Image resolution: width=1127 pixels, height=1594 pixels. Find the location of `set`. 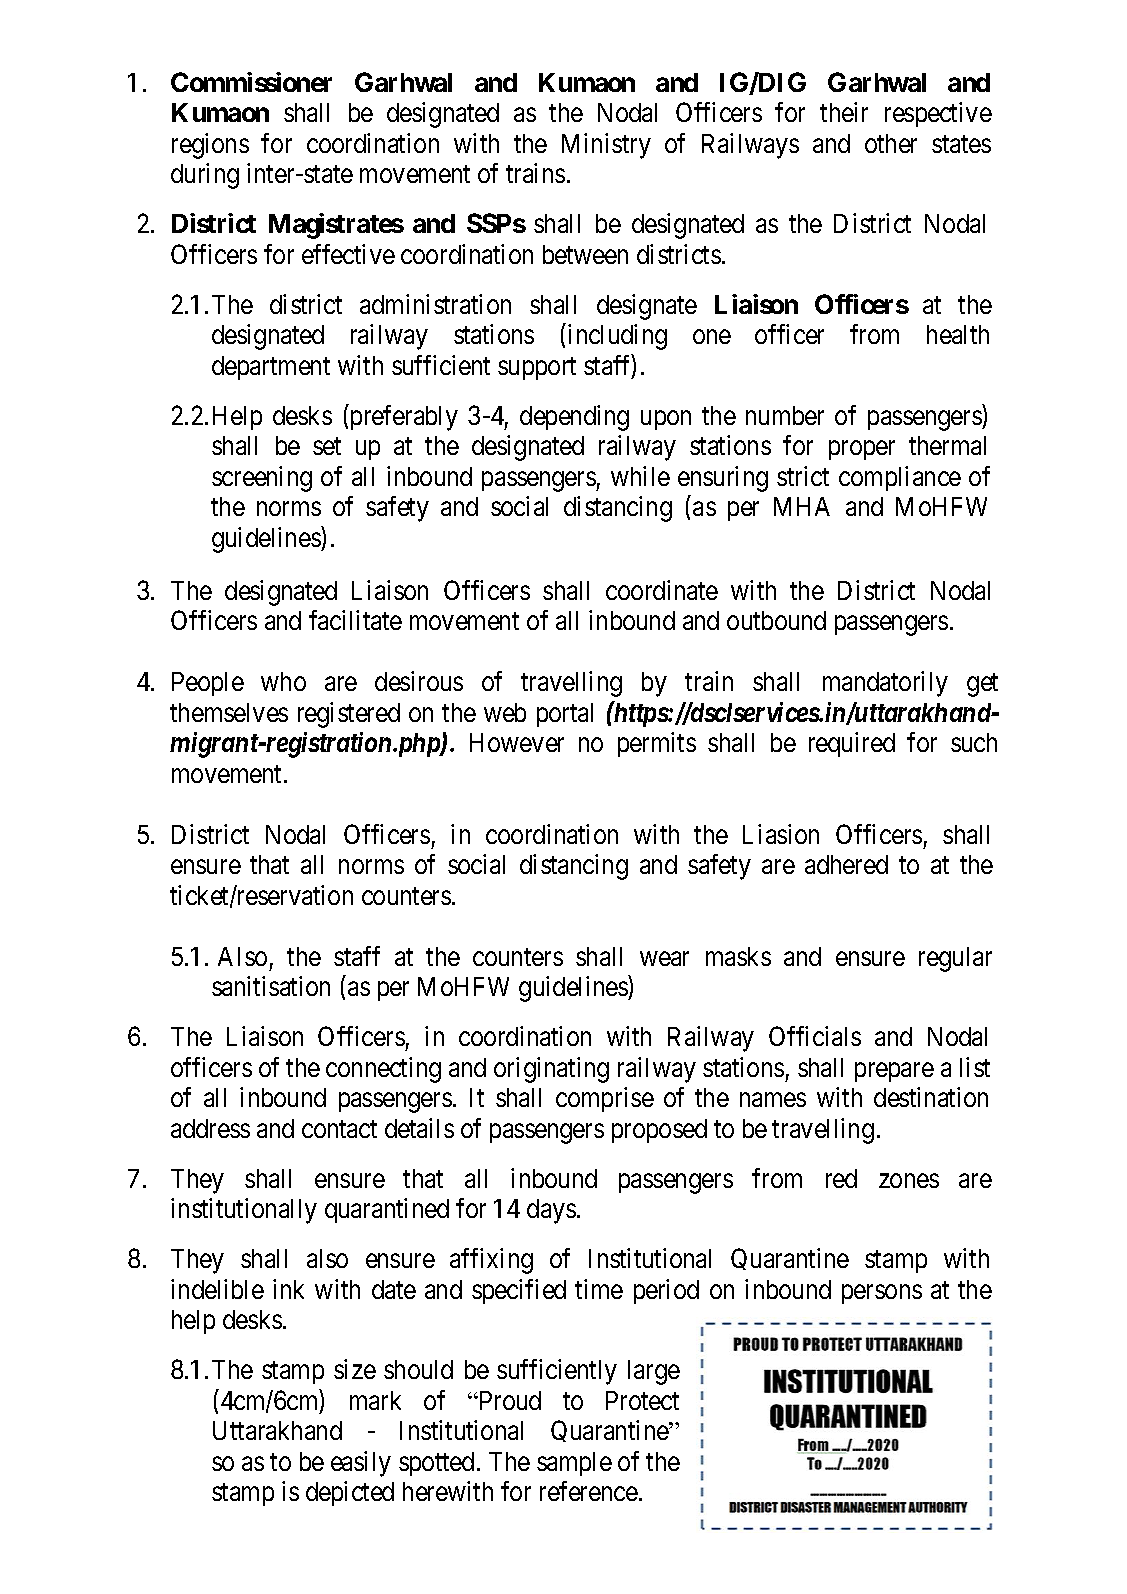

set is located at coordinates (327, 446).
